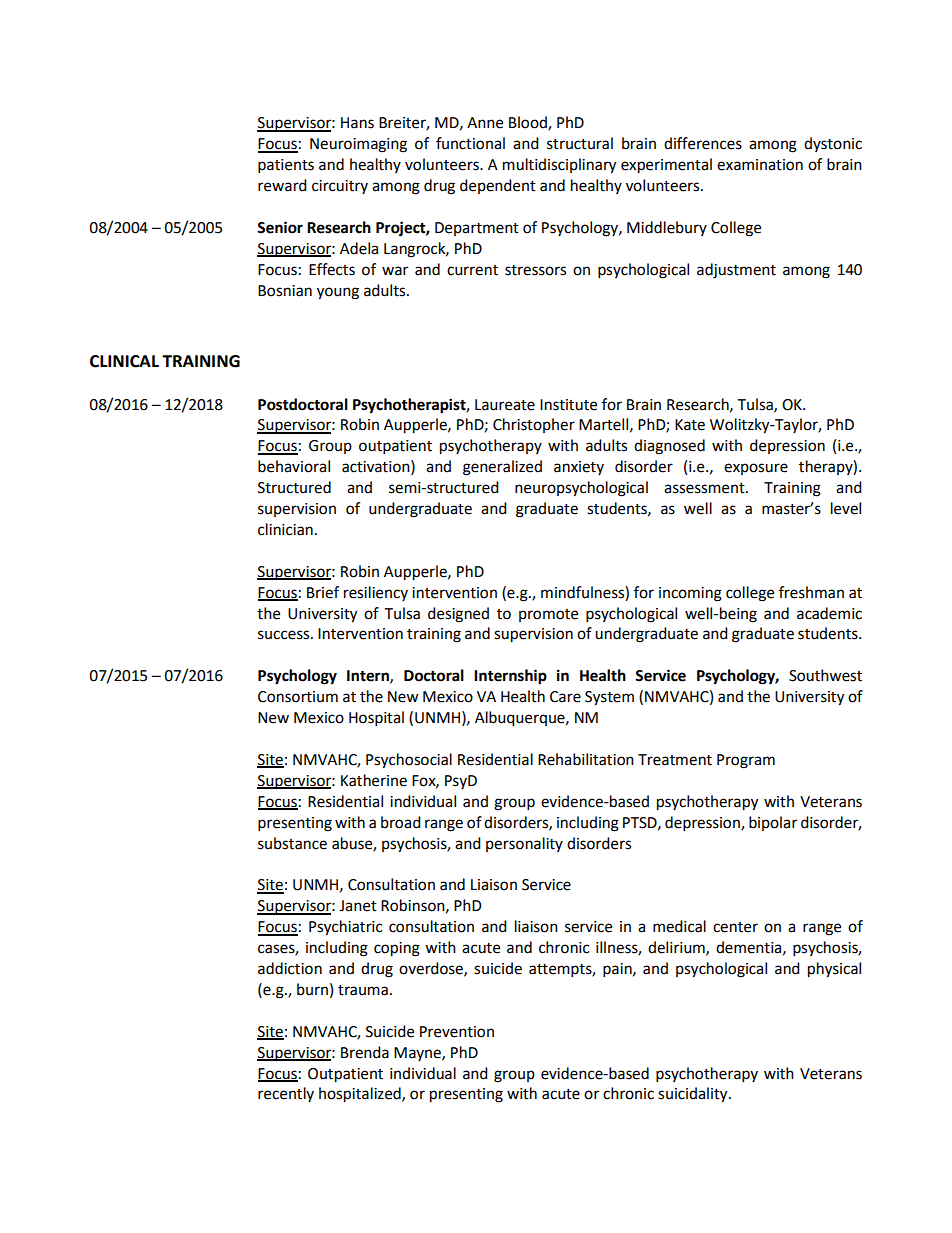 This screenshot has height=1233, width=952. What do you see at coordinates (773, 823) in the screenshot?
I see `bipolar` at bounding box center [773, 823].
